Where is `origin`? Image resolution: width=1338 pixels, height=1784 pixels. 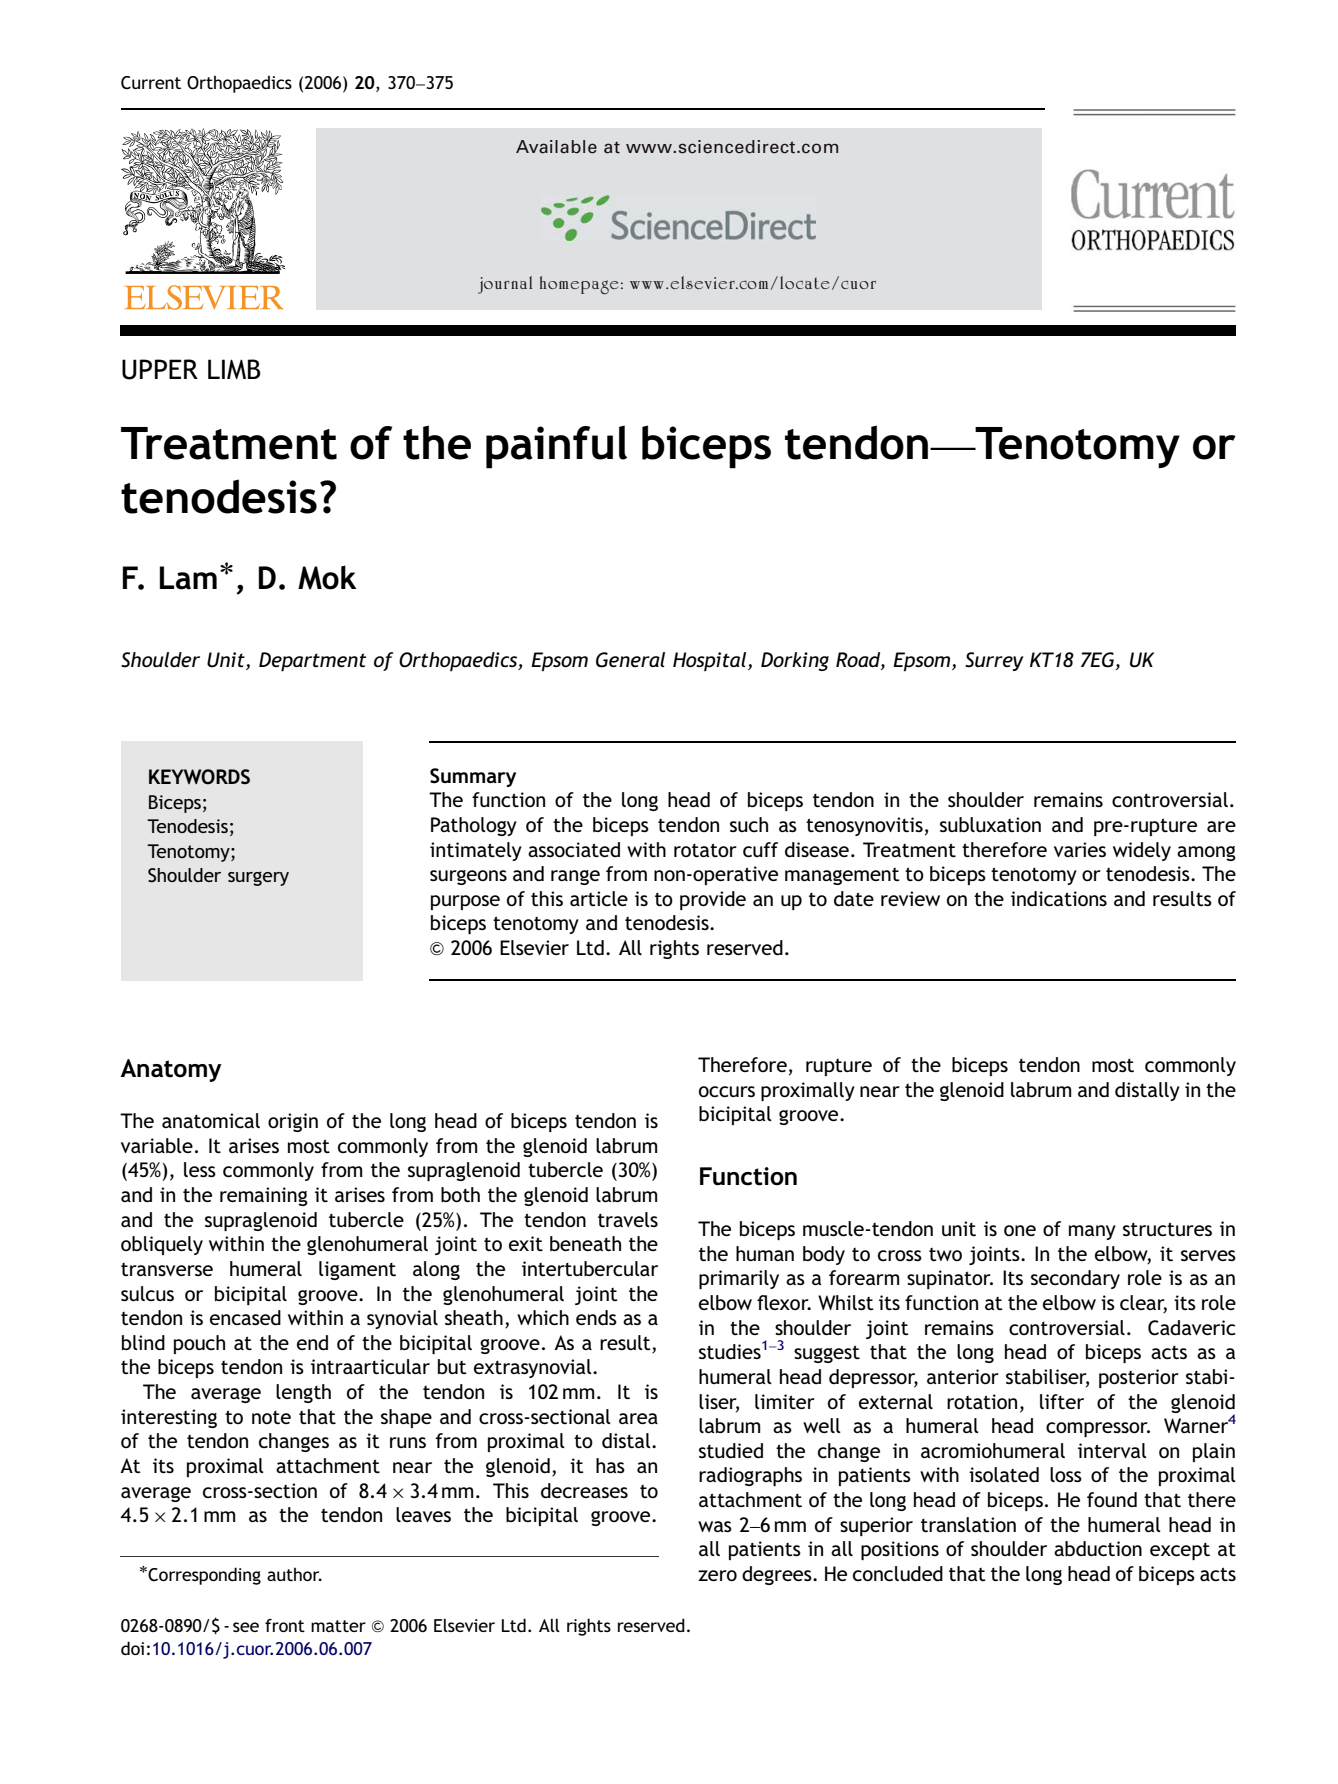
origin is located at coordinates (293, 1122).
